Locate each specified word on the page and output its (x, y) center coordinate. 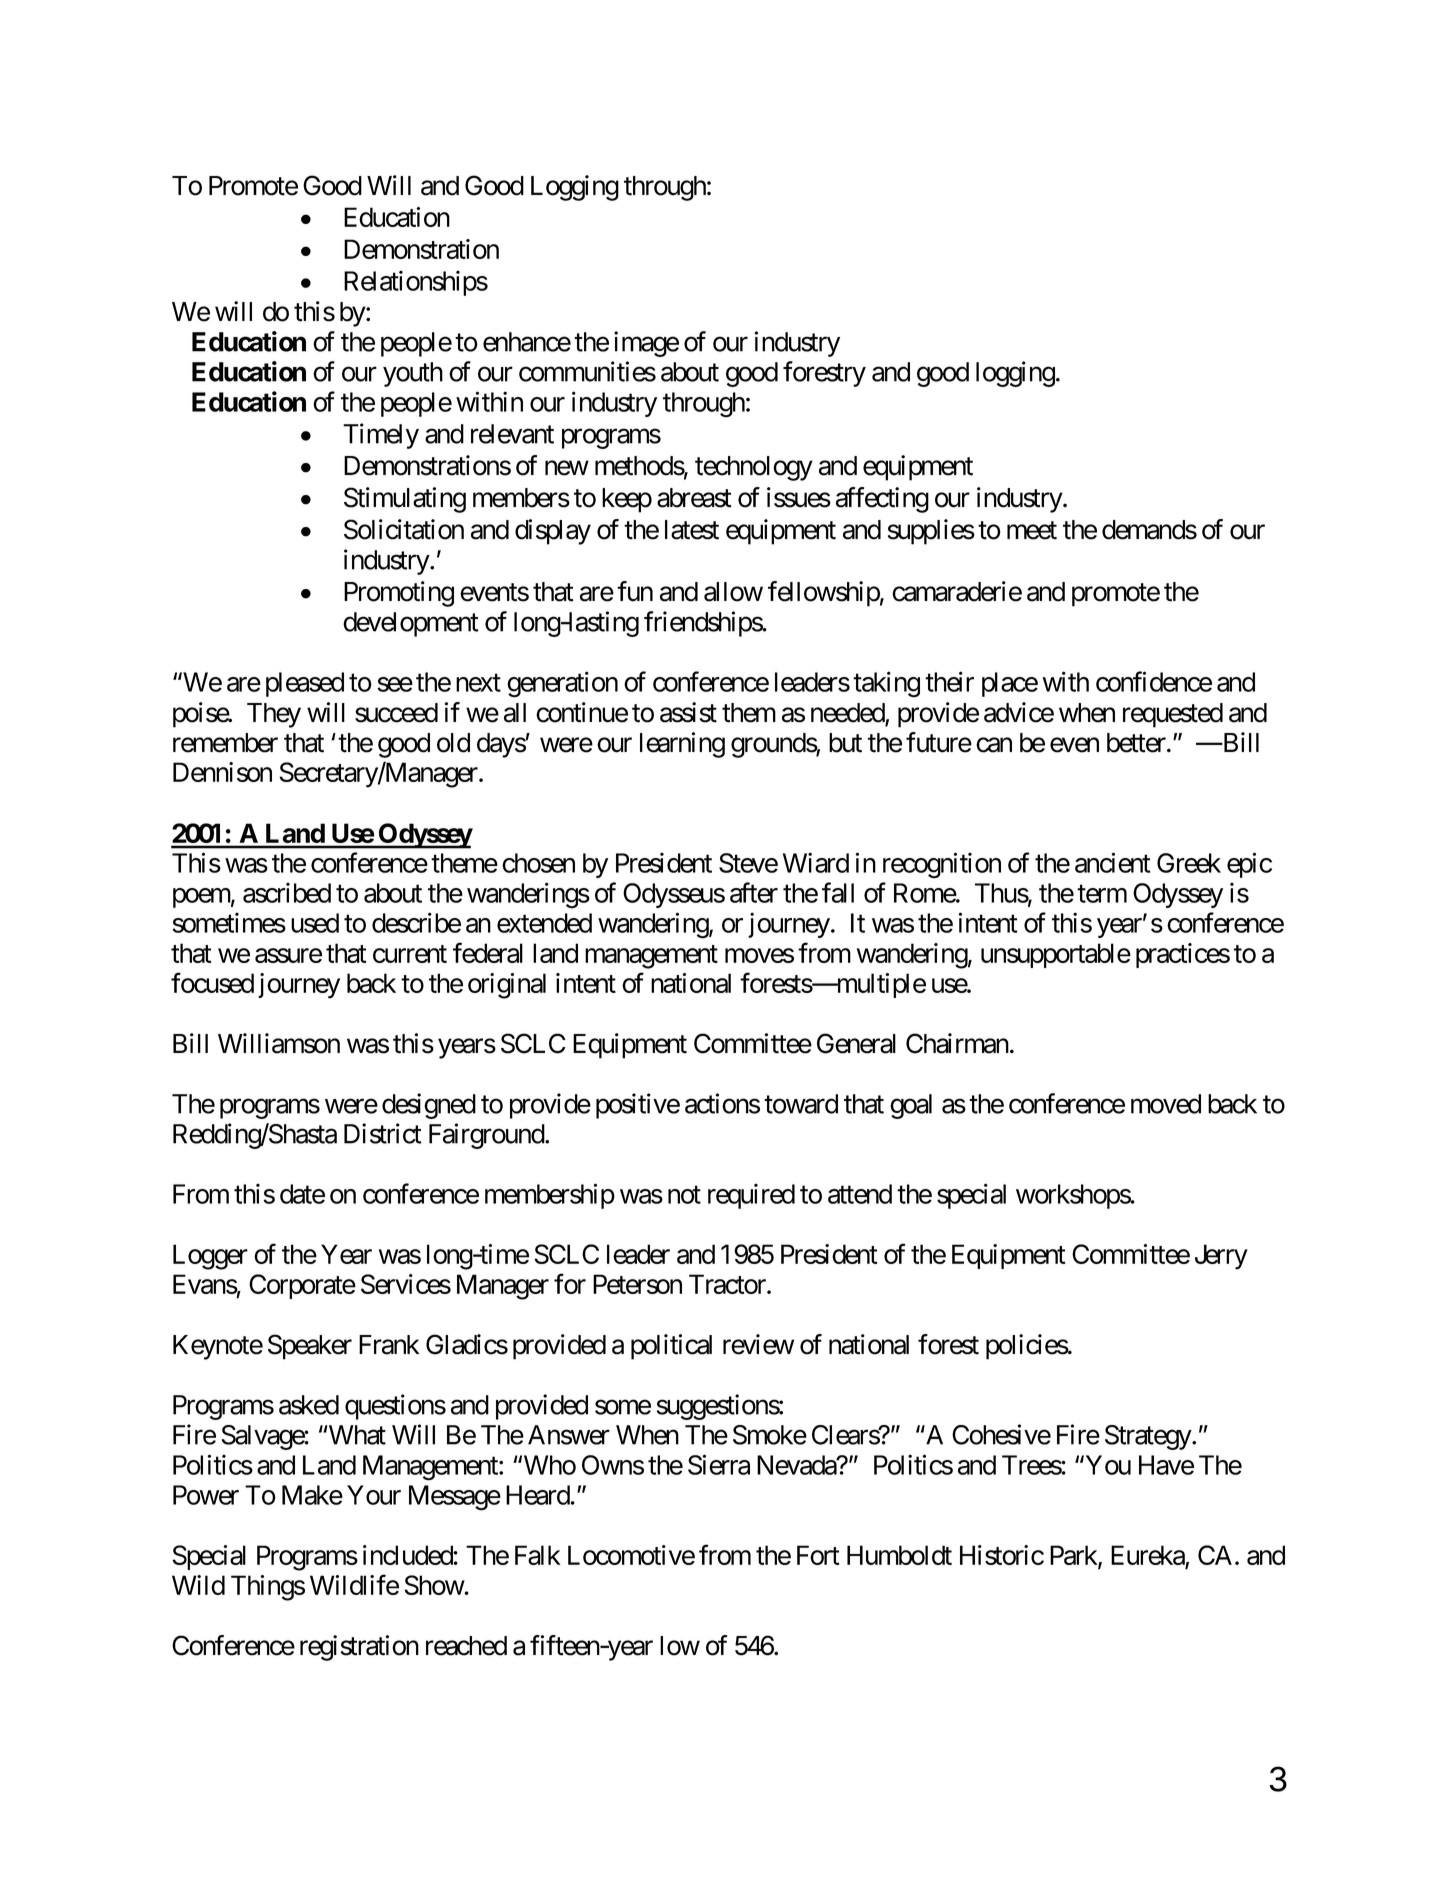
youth (413, 374)
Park (1074, 1556)
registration (359, 1648)
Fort (818, 1555)
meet (1032, 531)
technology (754, 468)
